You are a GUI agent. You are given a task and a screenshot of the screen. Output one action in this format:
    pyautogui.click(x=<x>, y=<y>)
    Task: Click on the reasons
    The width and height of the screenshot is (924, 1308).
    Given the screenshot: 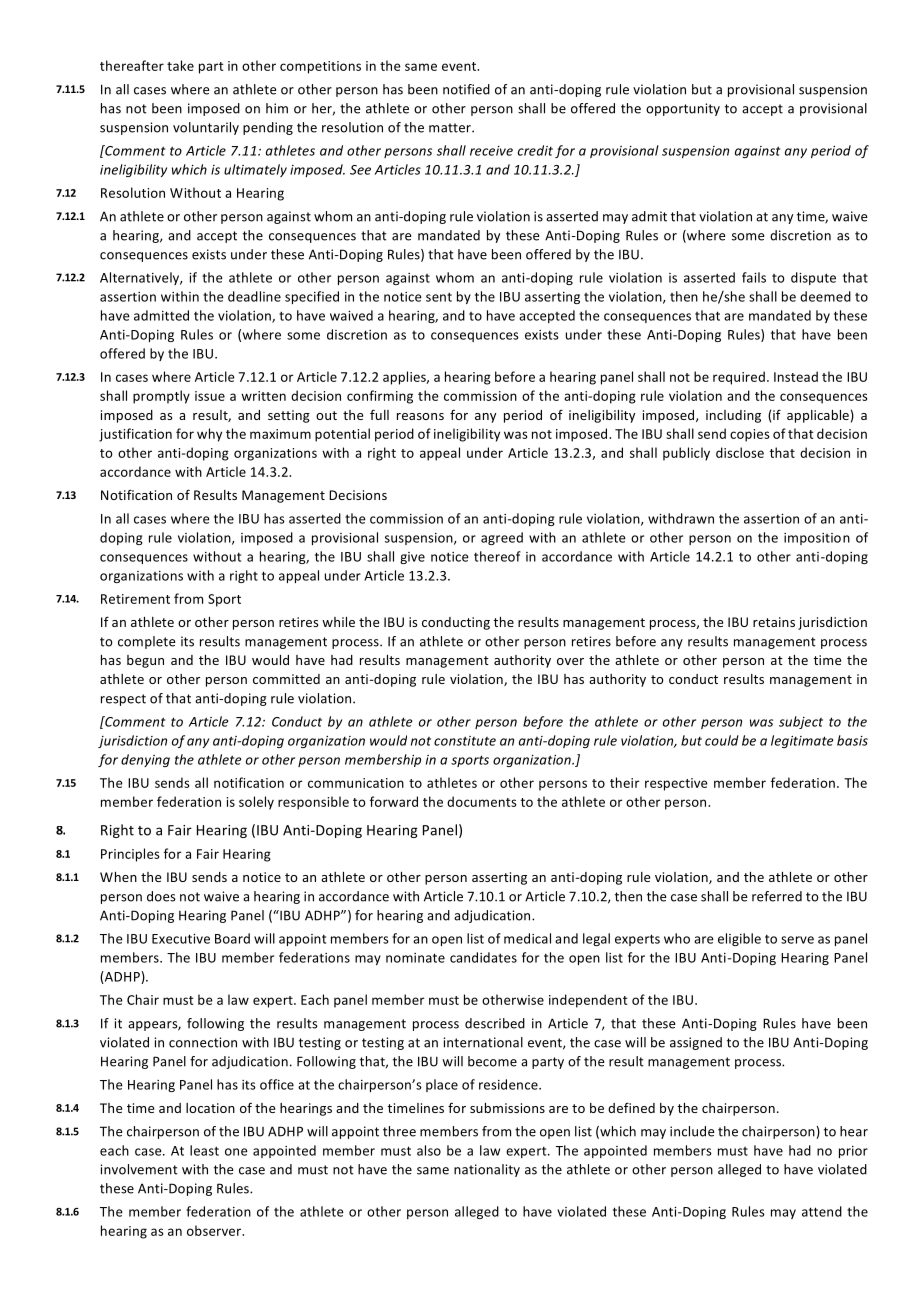 What is the action you would take?
    pyautogui.click(x=420, y=416)
